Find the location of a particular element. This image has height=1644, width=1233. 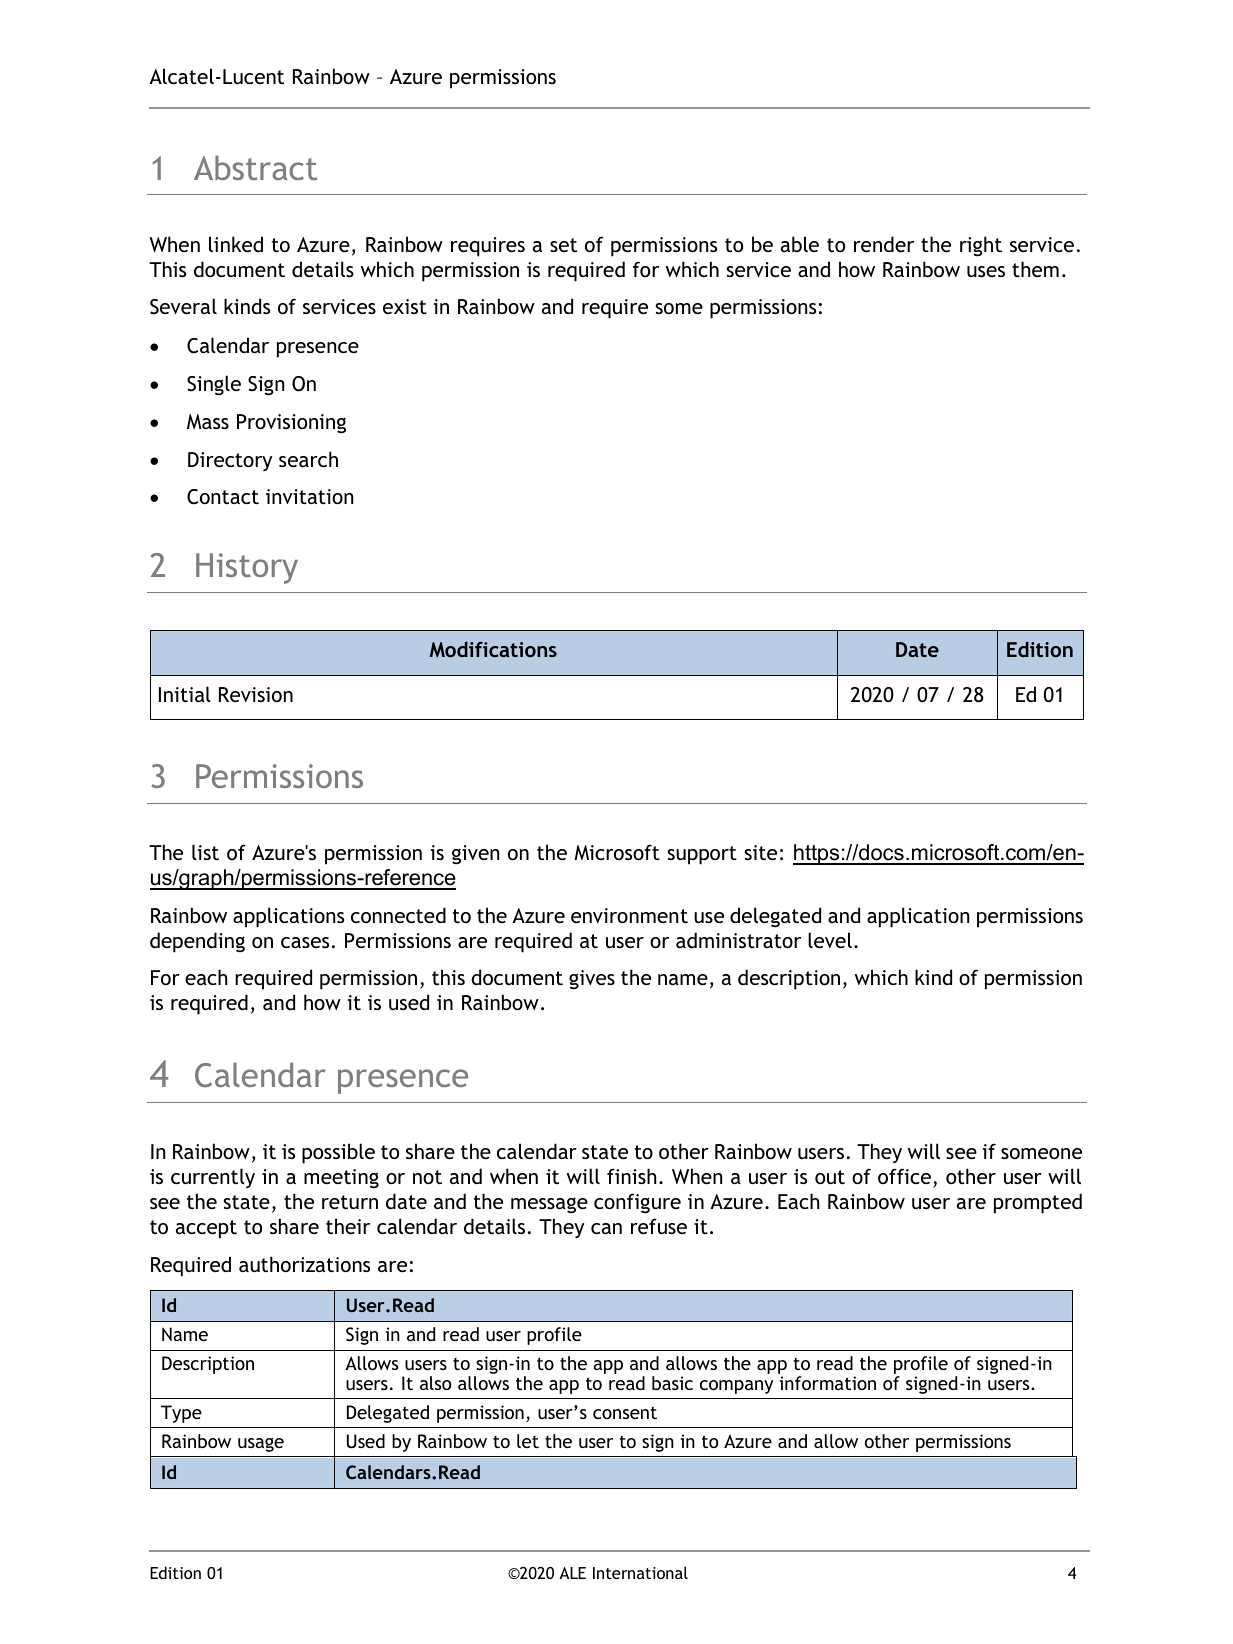

usage is located at coordinates (261, 1445).
